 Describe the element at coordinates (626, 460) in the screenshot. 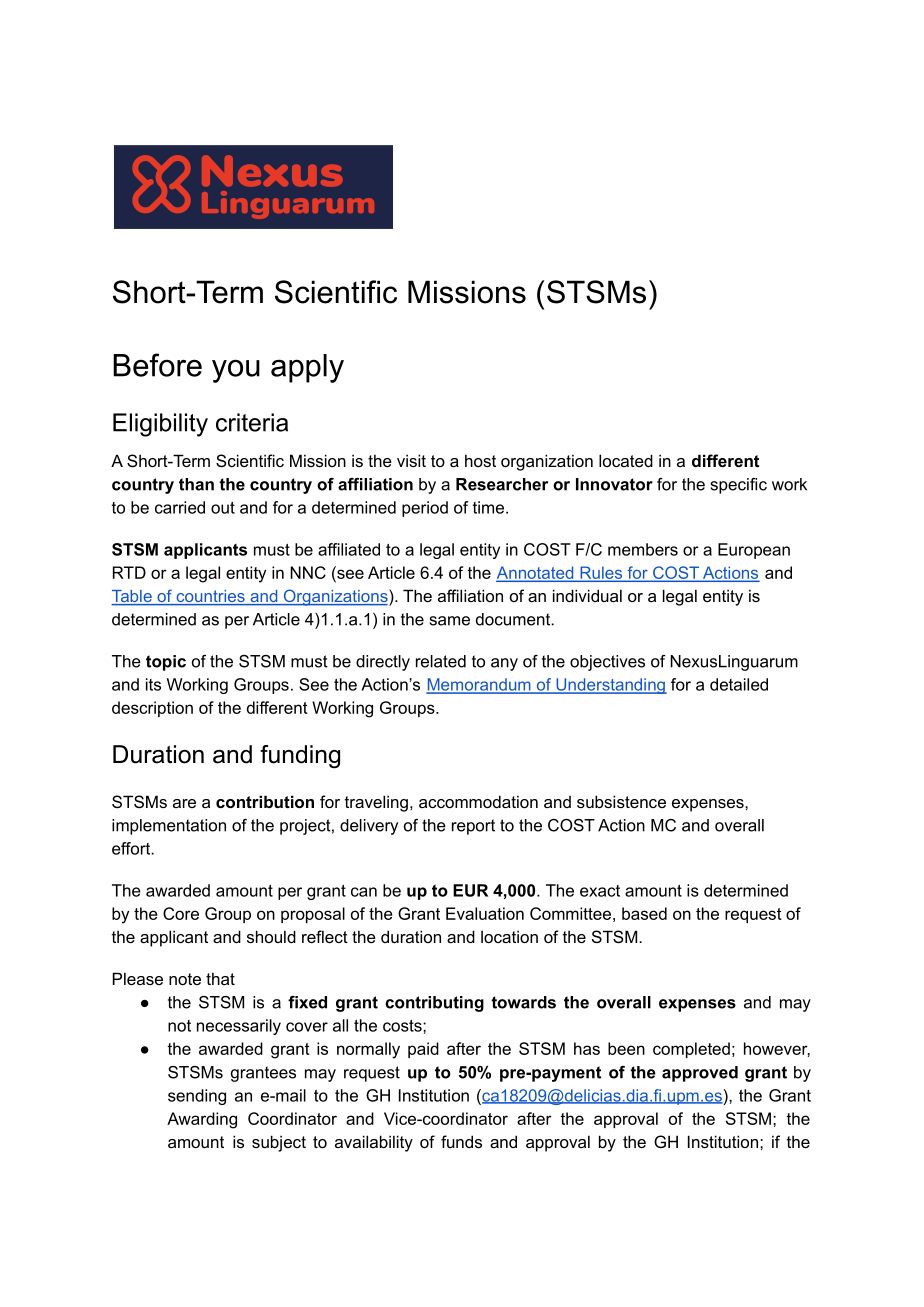

I see `located` at that location.
